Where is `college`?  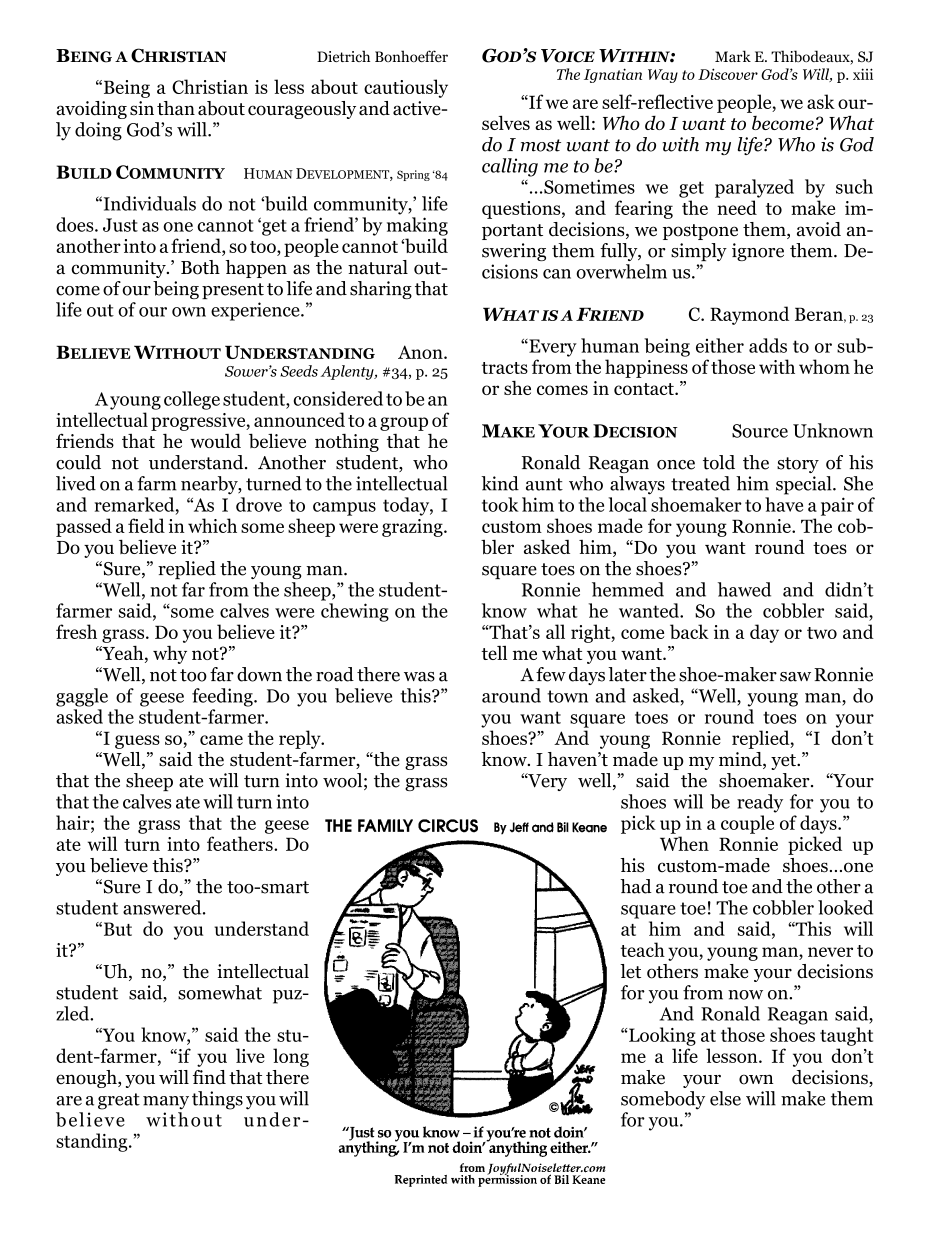 college is located at coordinates (192, 400).
